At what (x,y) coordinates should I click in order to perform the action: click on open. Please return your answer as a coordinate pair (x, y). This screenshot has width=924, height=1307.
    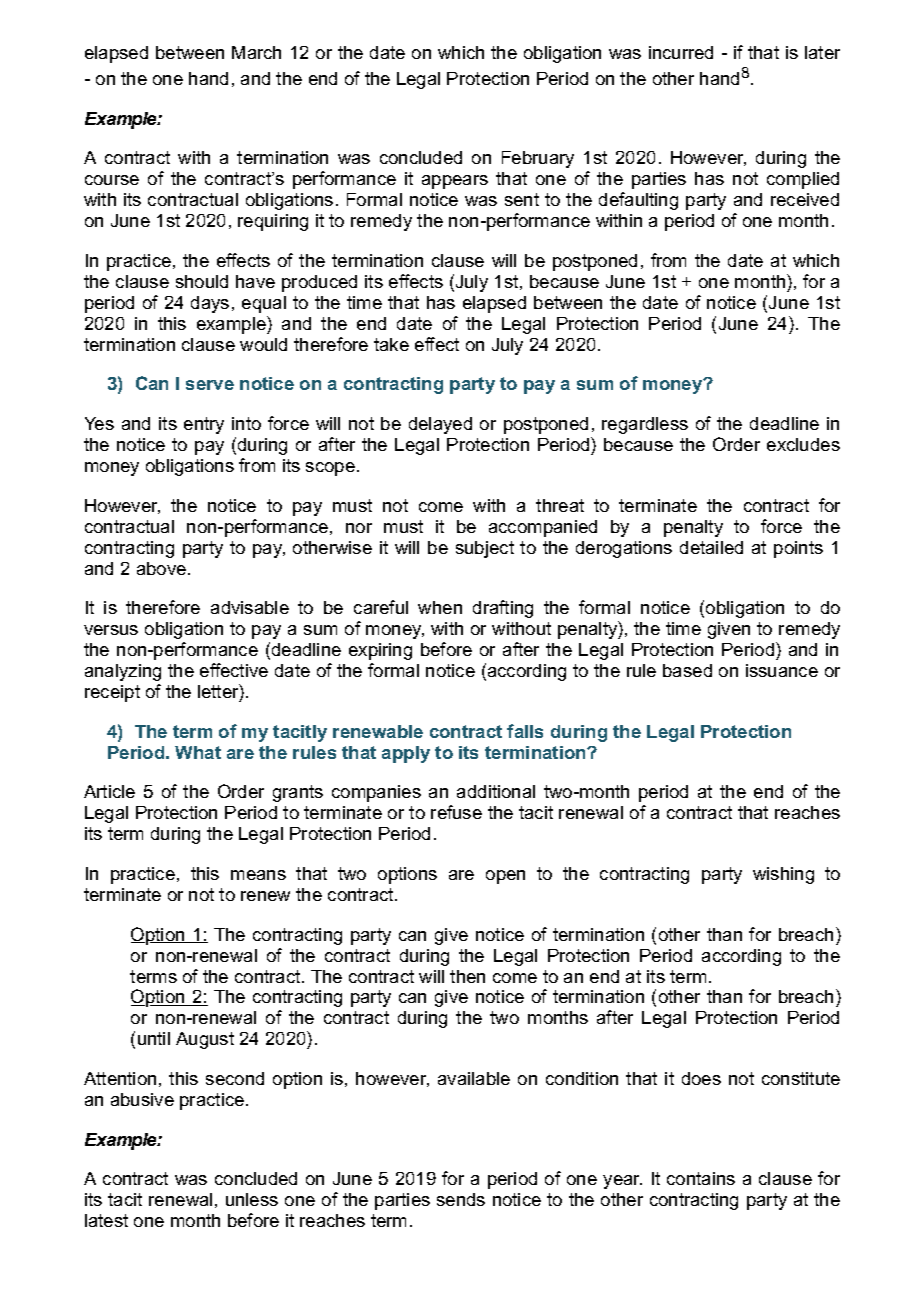
    Looking at the image, I should click on (505, 877).
